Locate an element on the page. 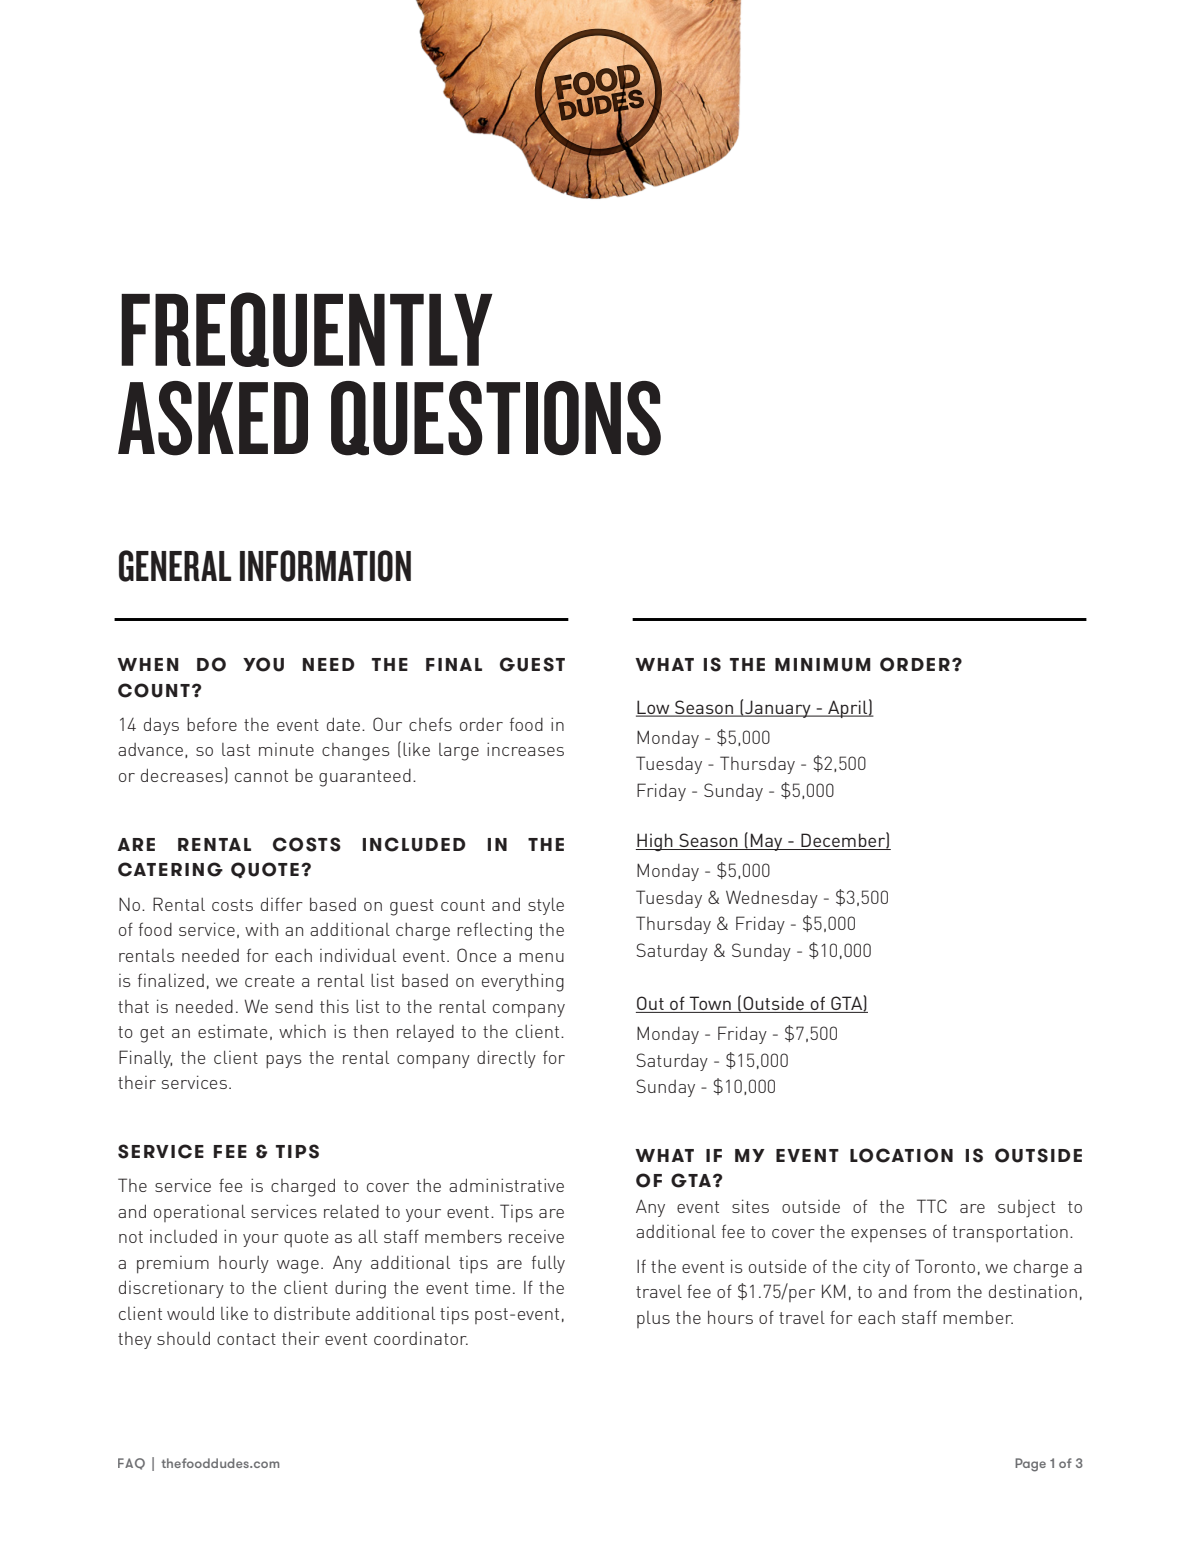 This image has width=1201, height=1554. plus is located at coordinates (653, 1319).
